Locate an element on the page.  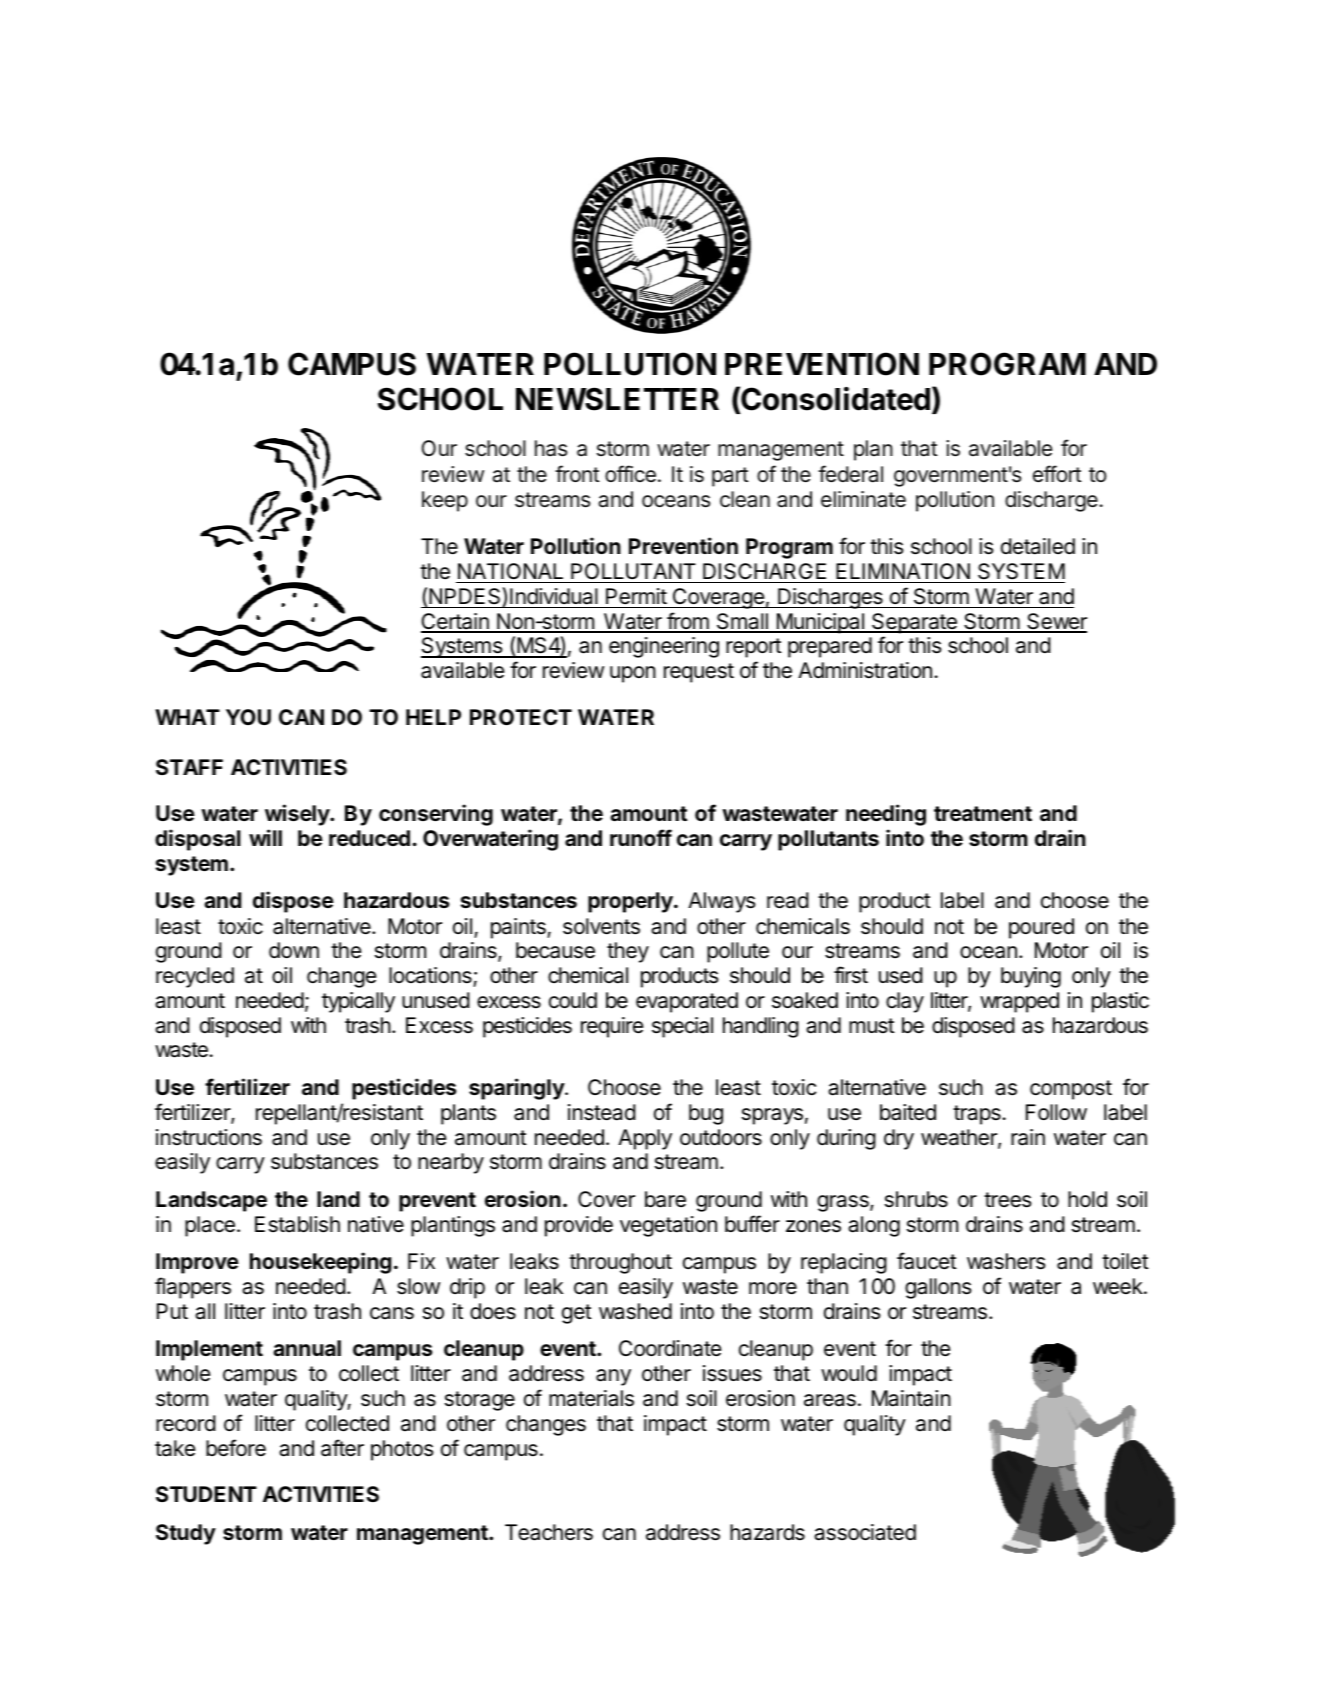
upon is located at coordinates (633, 674).
